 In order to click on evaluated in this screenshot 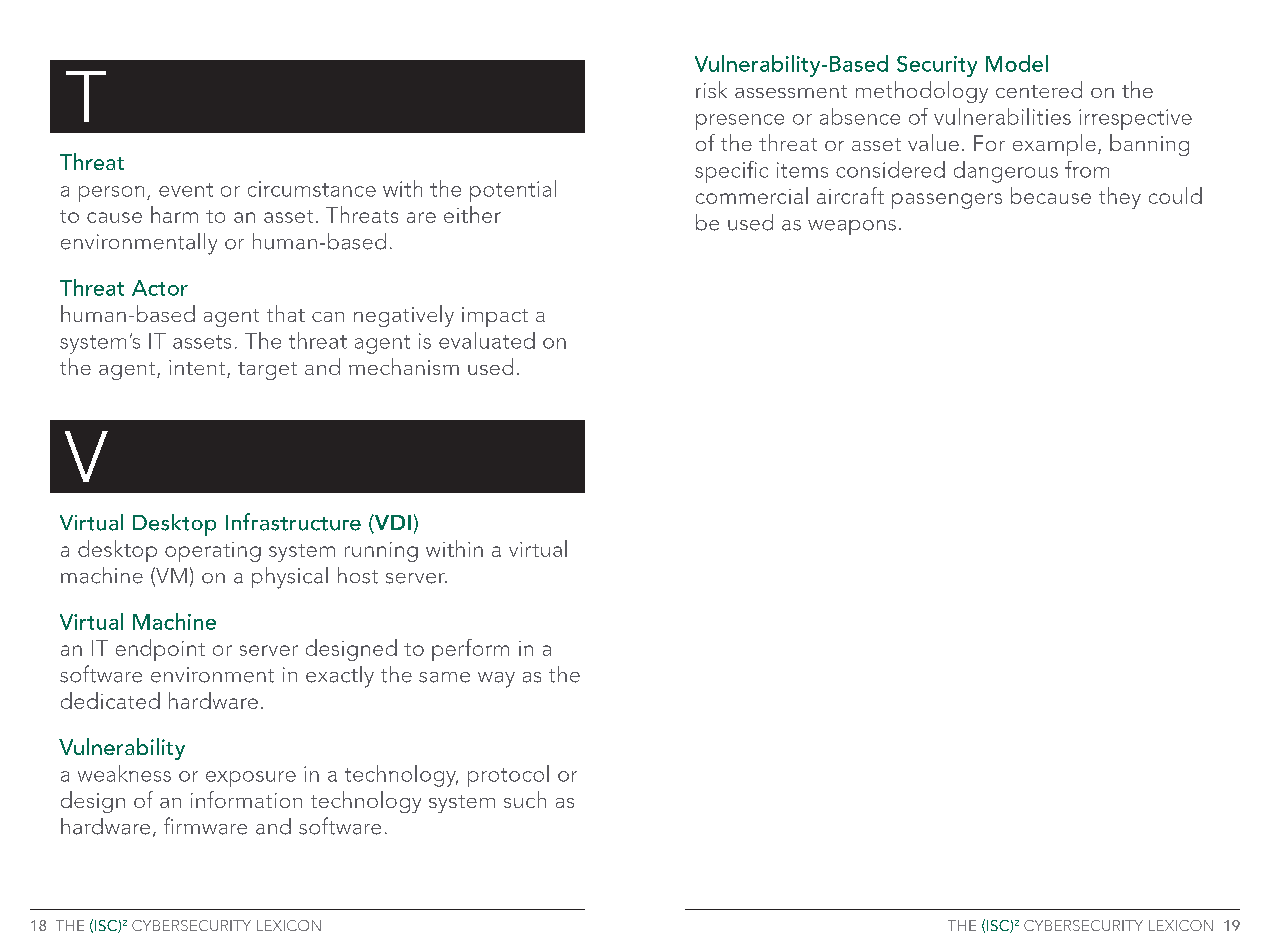, I will do `click(487, 340)`.
